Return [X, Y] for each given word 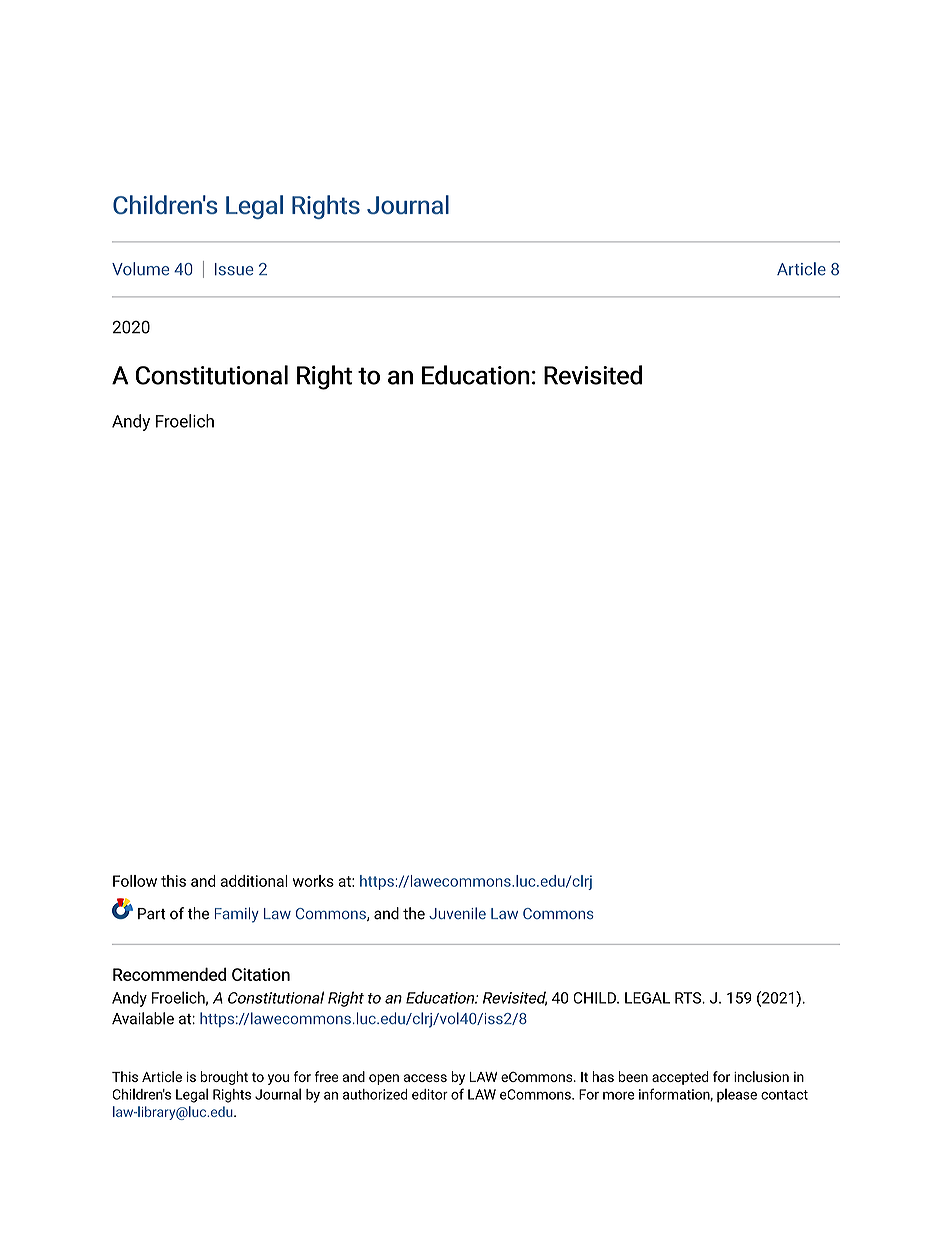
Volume [140, 269]
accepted [680, 1078]
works [313, 881]
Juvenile [457, 913]
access [425, 1078]
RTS [689, 998]
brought [224, 1078]
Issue [234, 269]
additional [254, 881]
